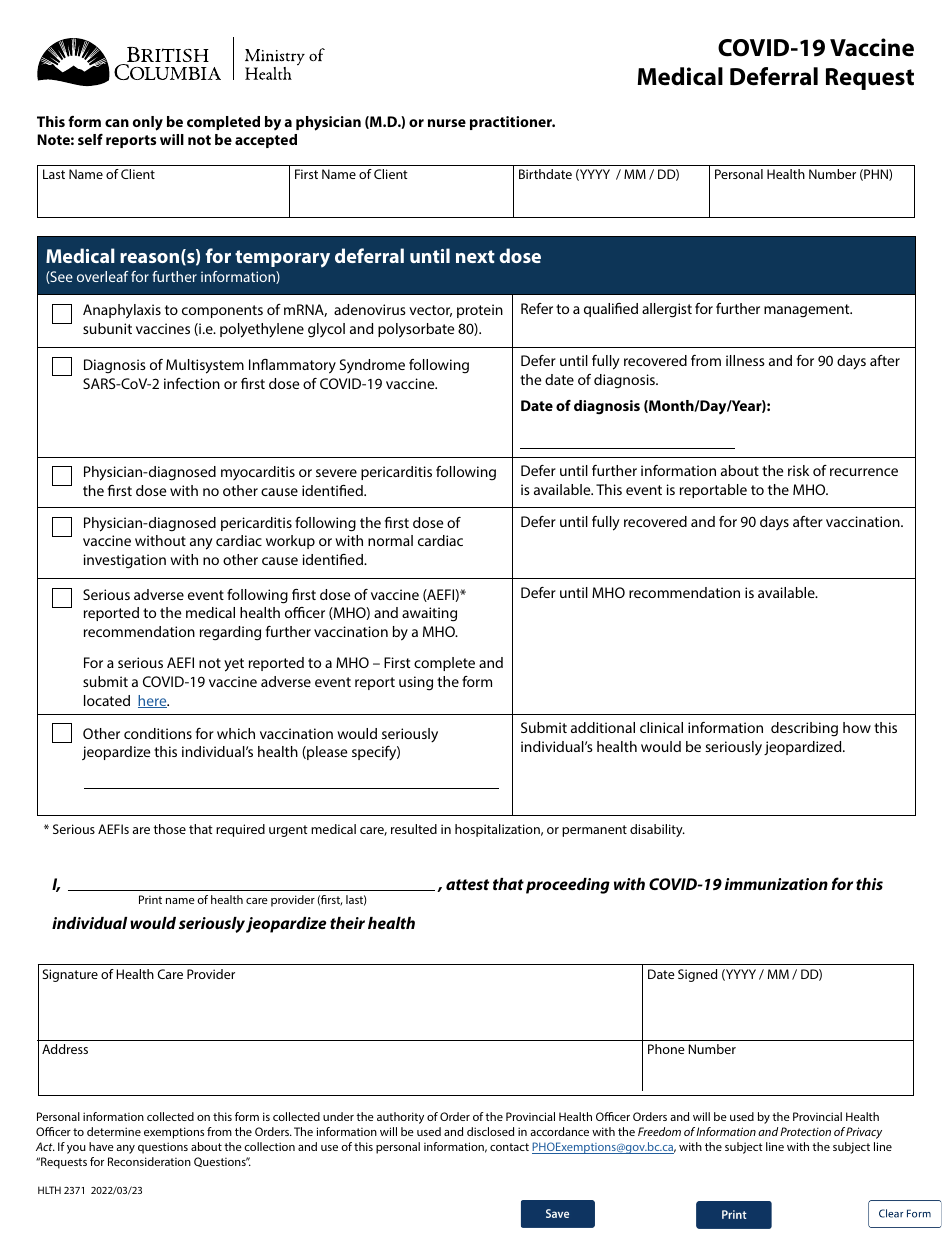  Describe the element at coordinates (745, 360) in the screenshot. I see `illness` at that location.
